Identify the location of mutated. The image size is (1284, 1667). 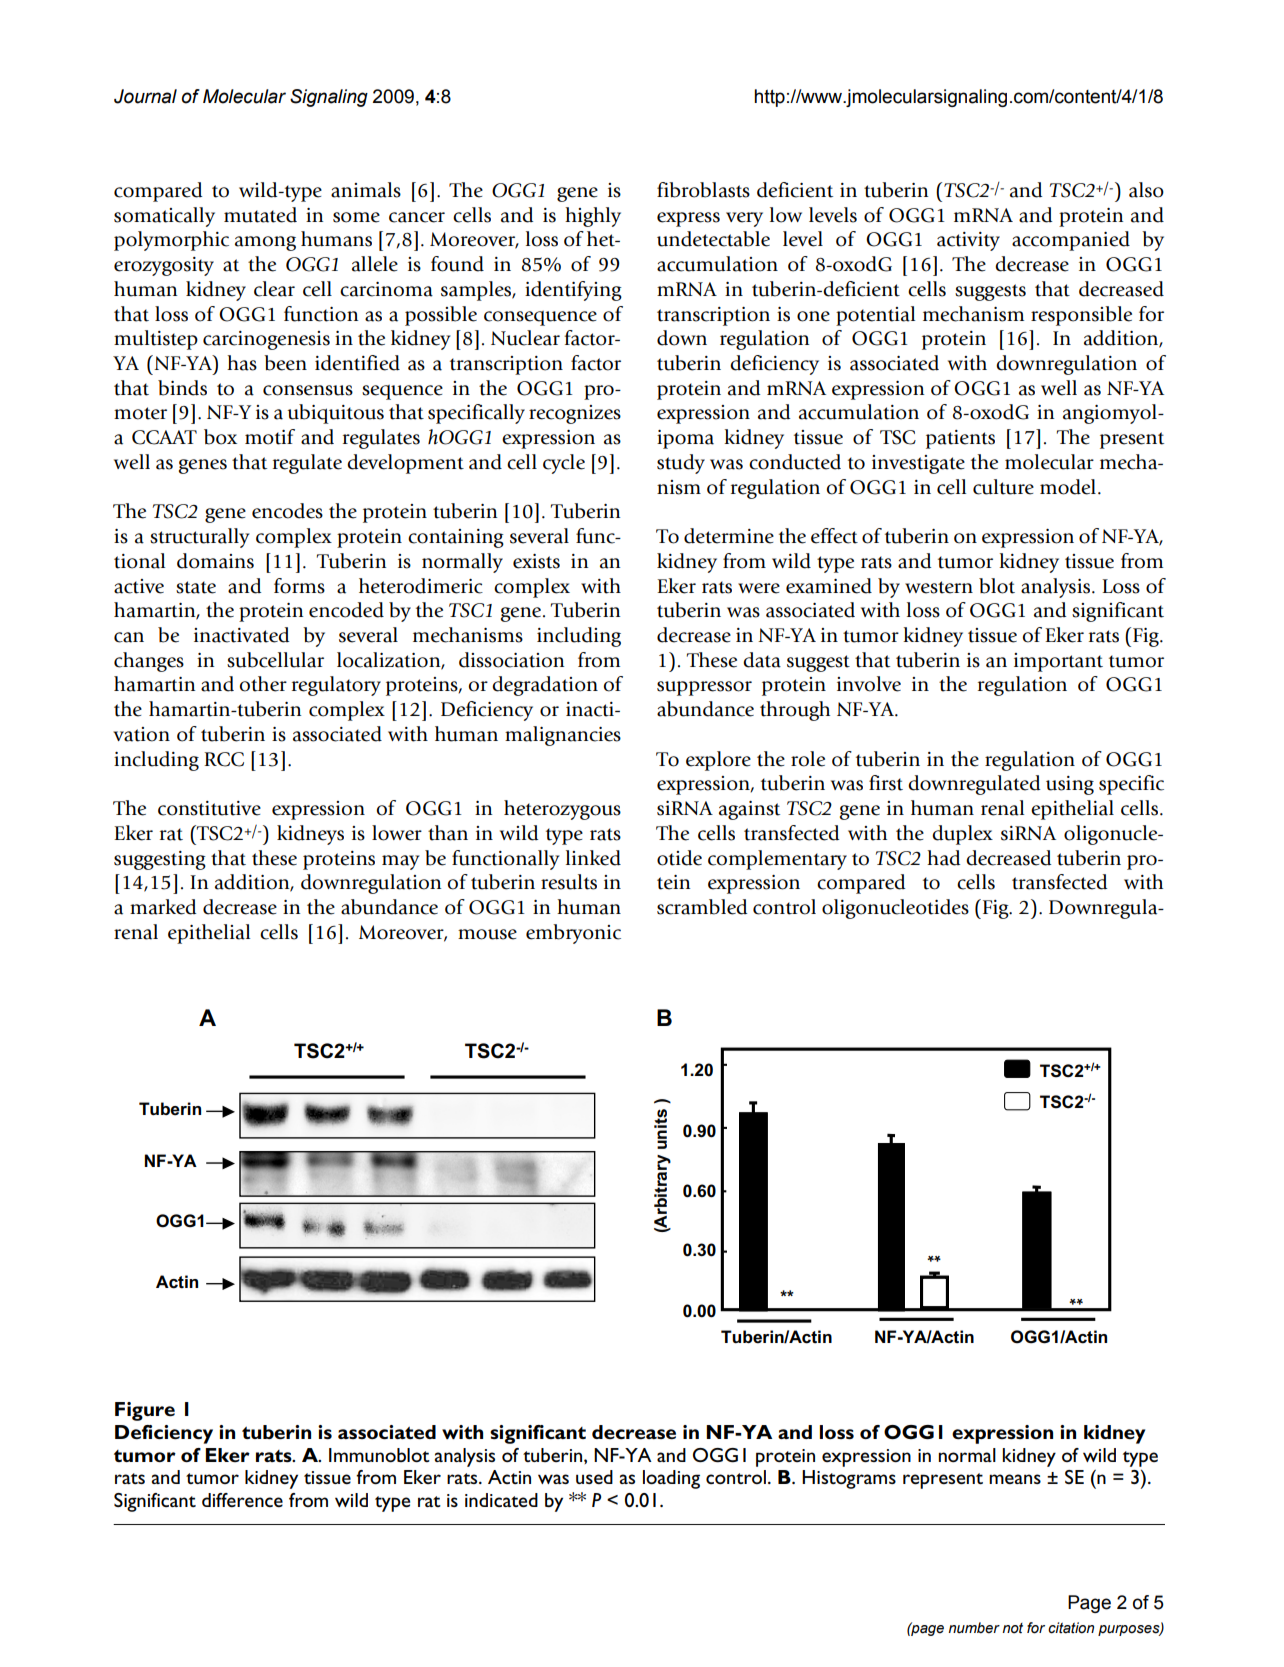
(260, 215).
